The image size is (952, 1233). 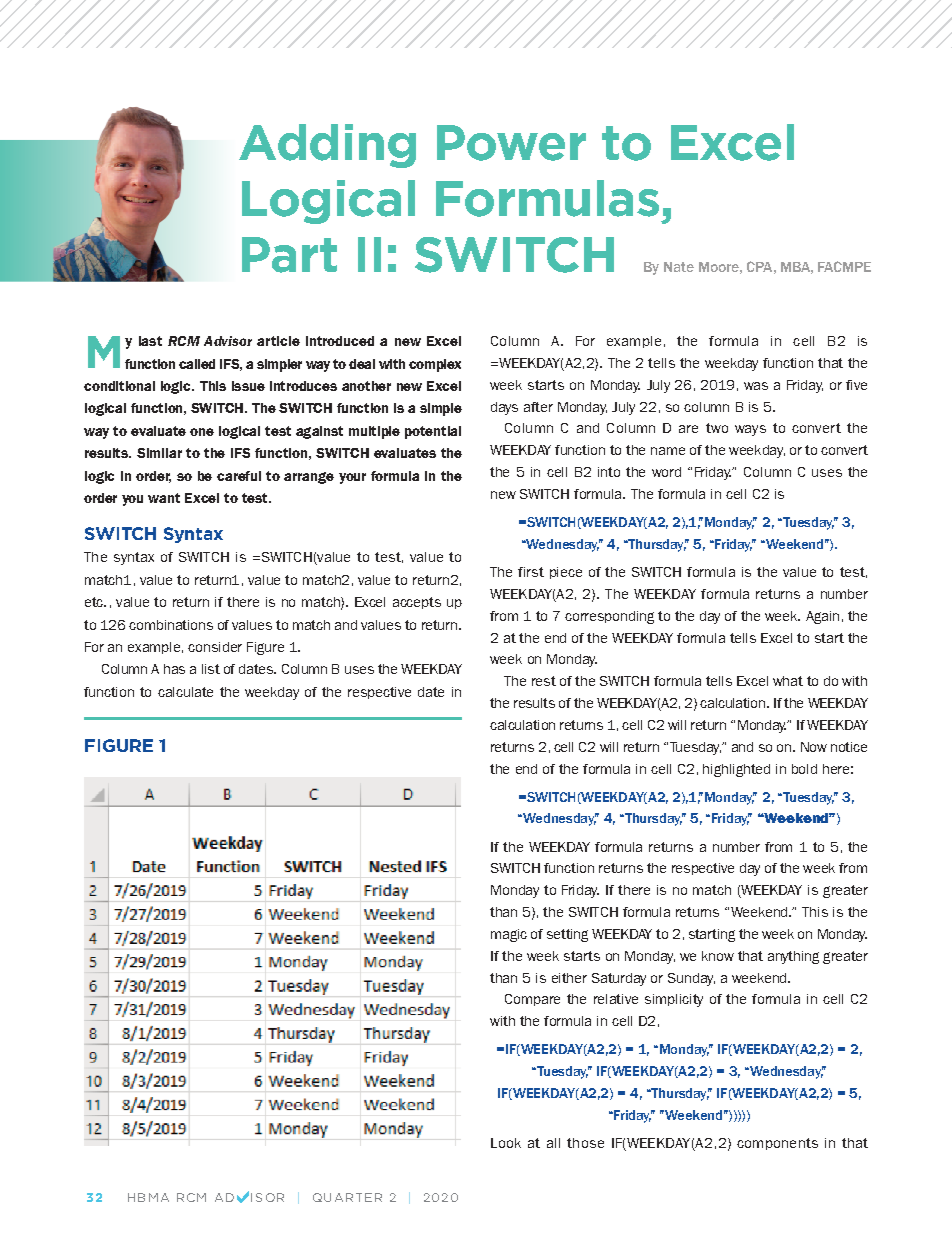 What do you see at coordinates (327, 146) in the document?
I see `adding` at bounding box center [327, 146].
